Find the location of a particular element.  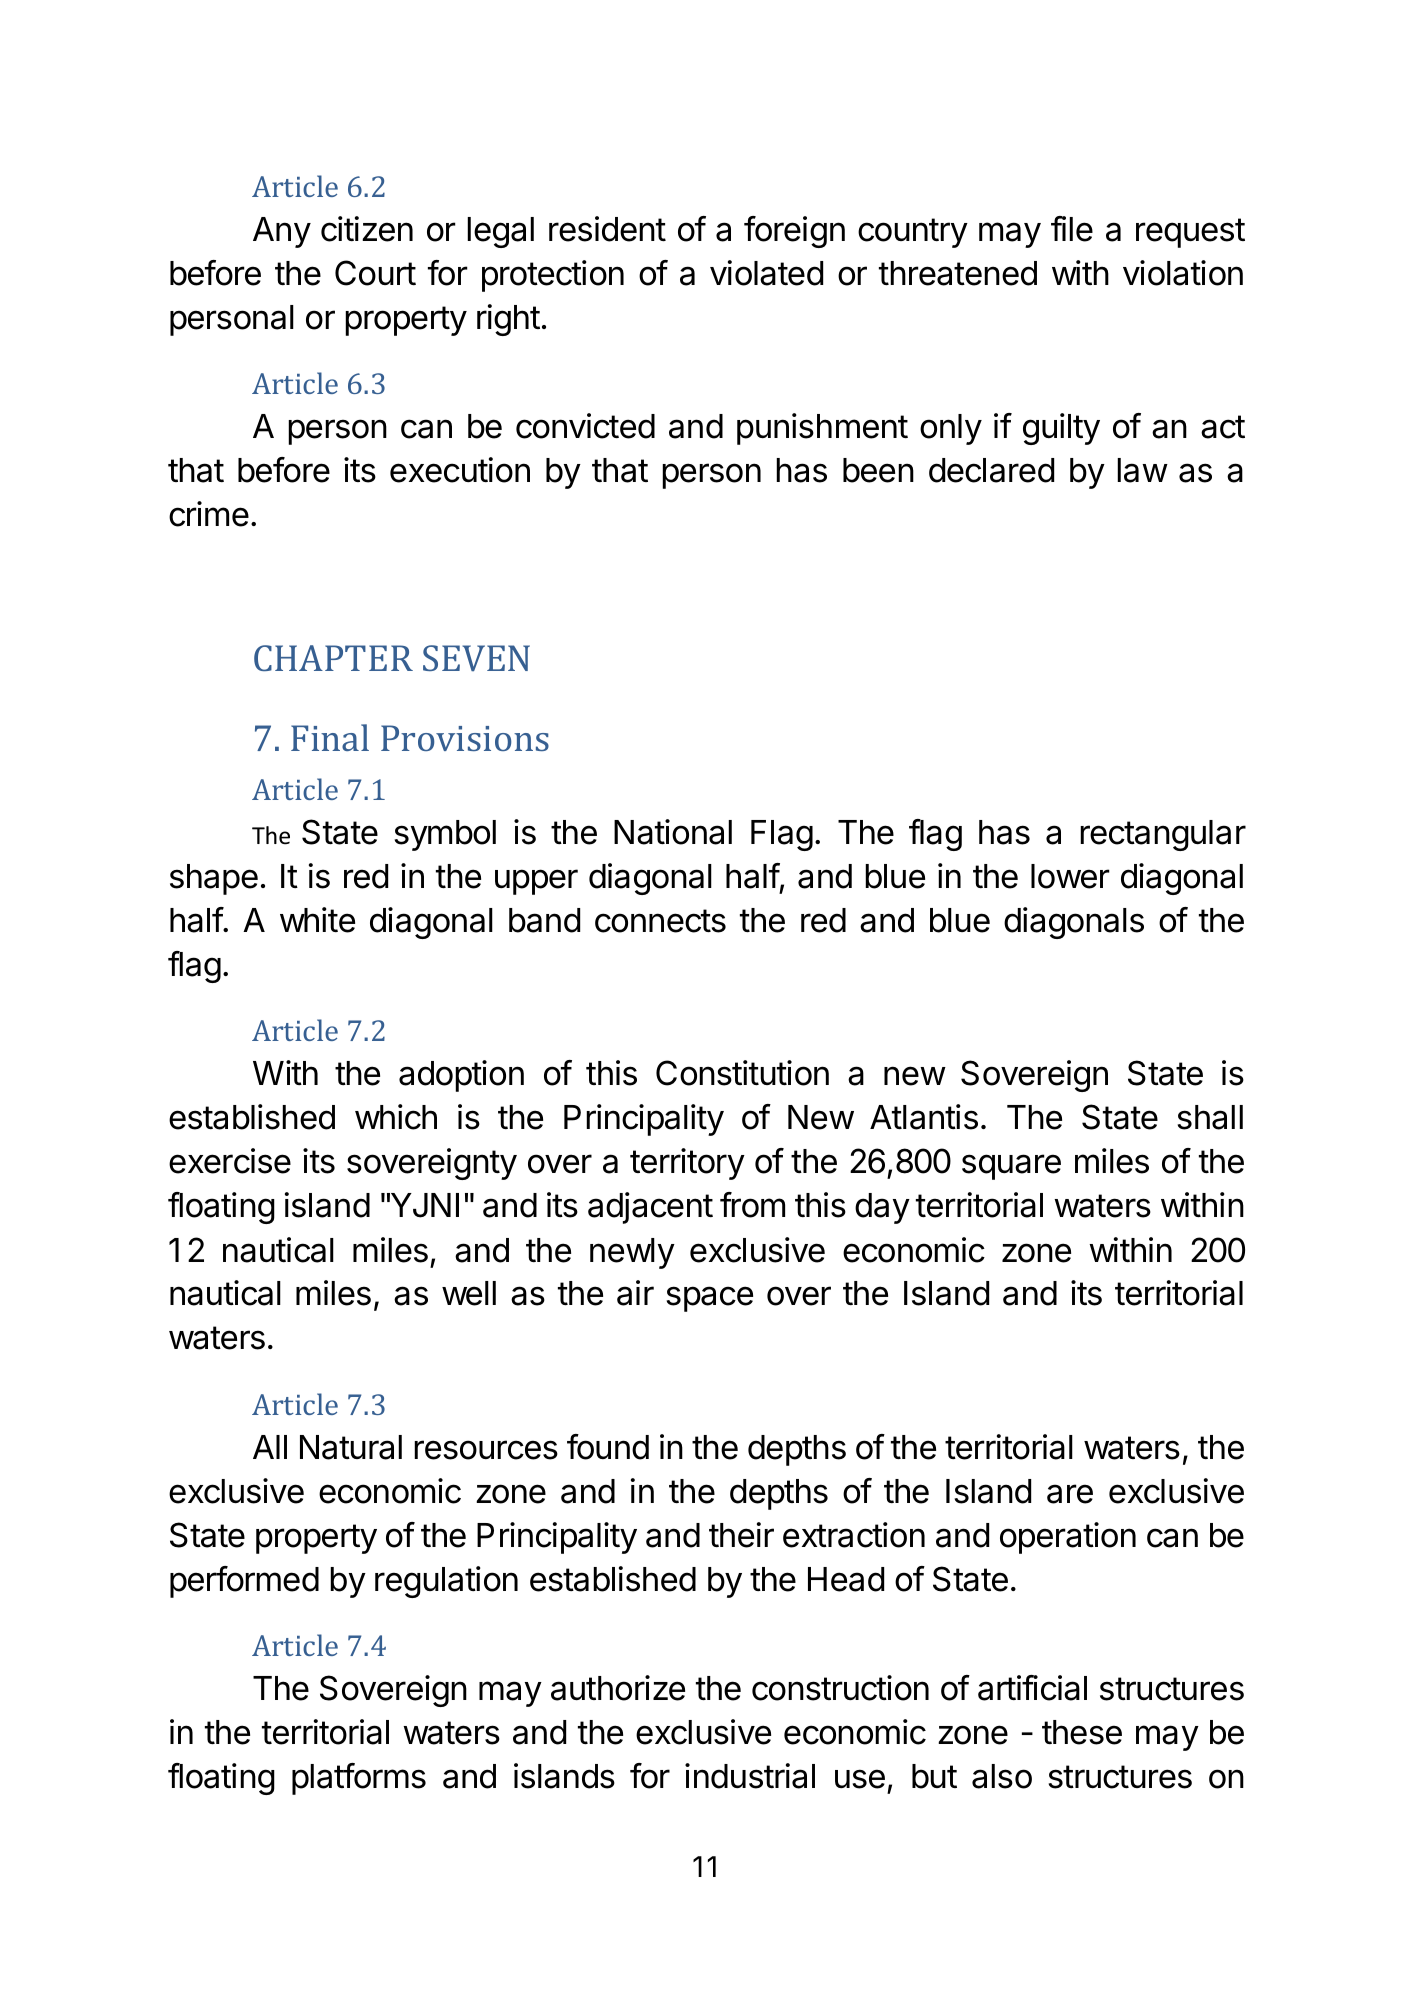

National is located at coordinates (673, 832).
